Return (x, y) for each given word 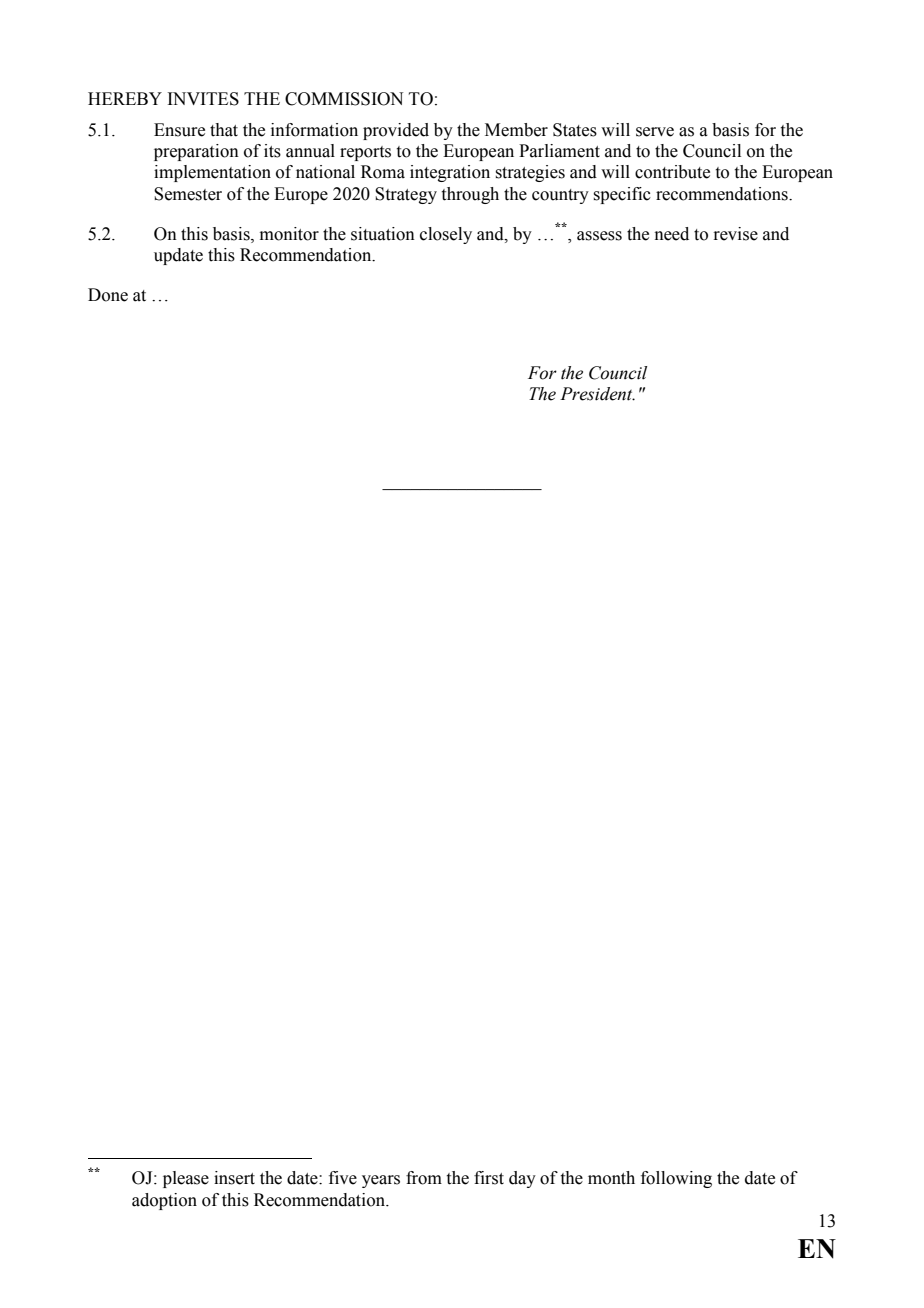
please (186, 1179)
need (672, 234)
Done (108, 295)
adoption (164, 1201)
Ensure (179, 130)
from (424, 1178)
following (676, 1179)
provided (396, 131)
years (381, 1181)
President (597, 394)
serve (655, 132)
